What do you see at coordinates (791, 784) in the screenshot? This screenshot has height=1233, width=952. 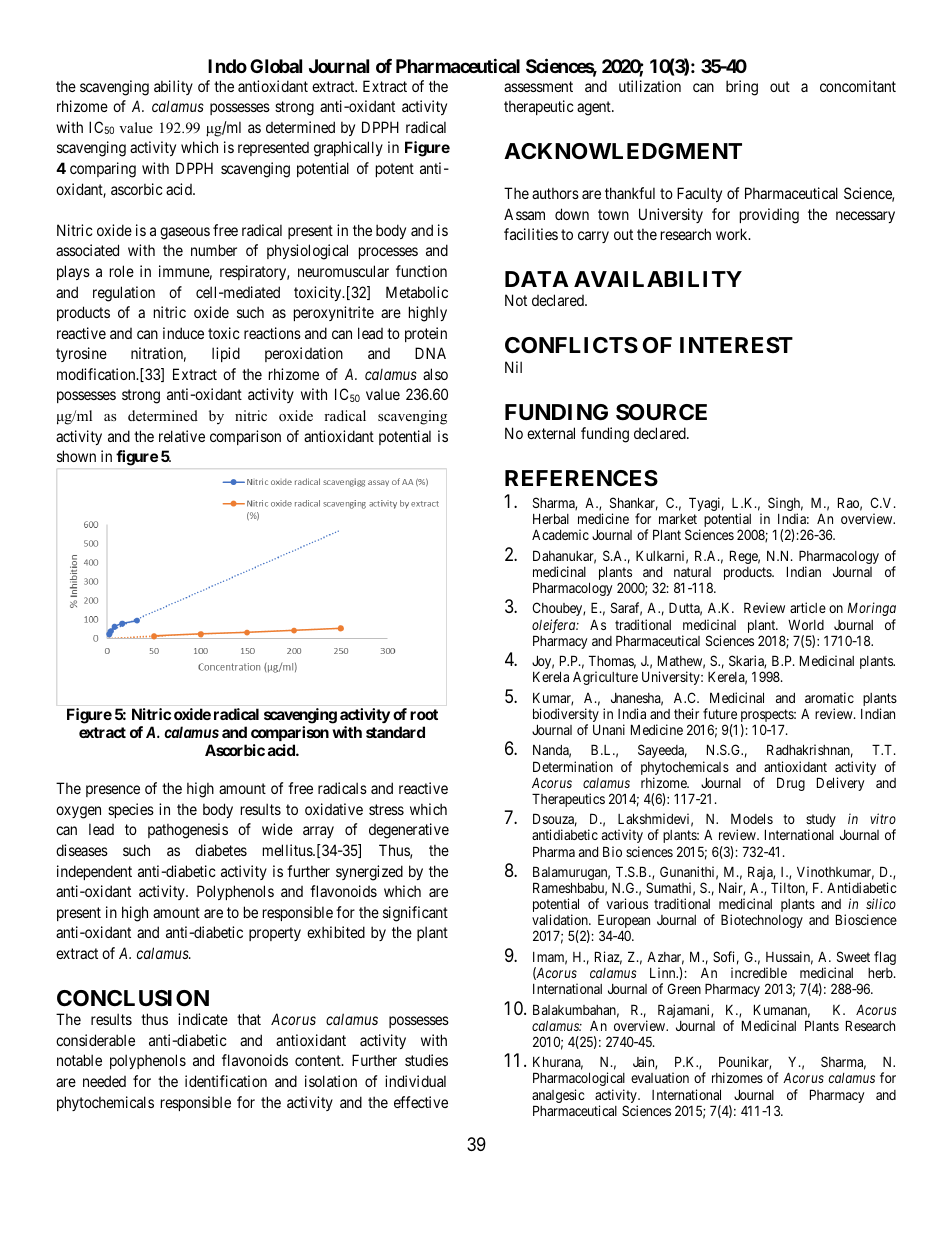 I see `Drug` at bounding box center [791, 784].
